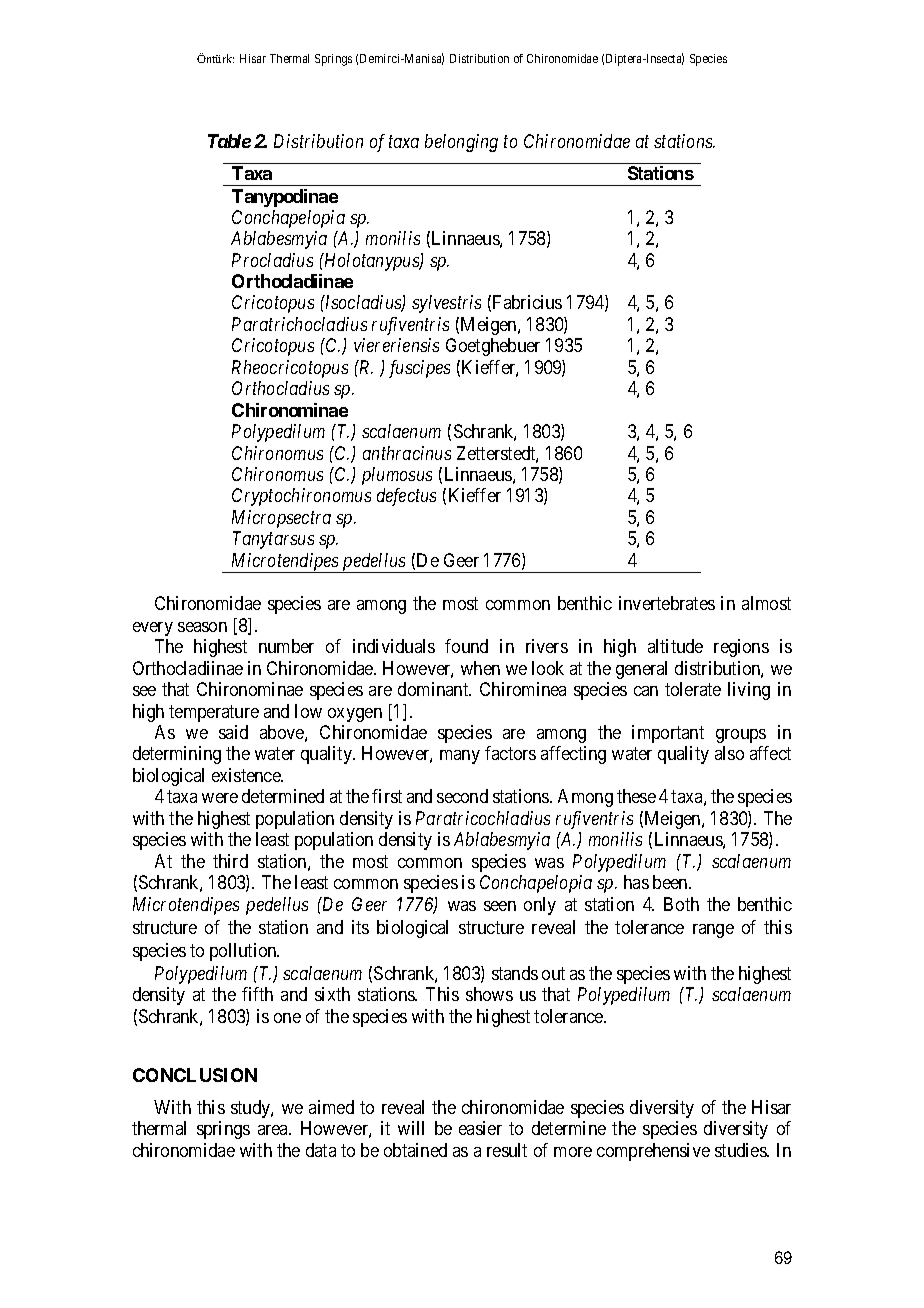 This screenshot has height=1308, width=924. I want to click on comprehensive, so click(653, 1152).
